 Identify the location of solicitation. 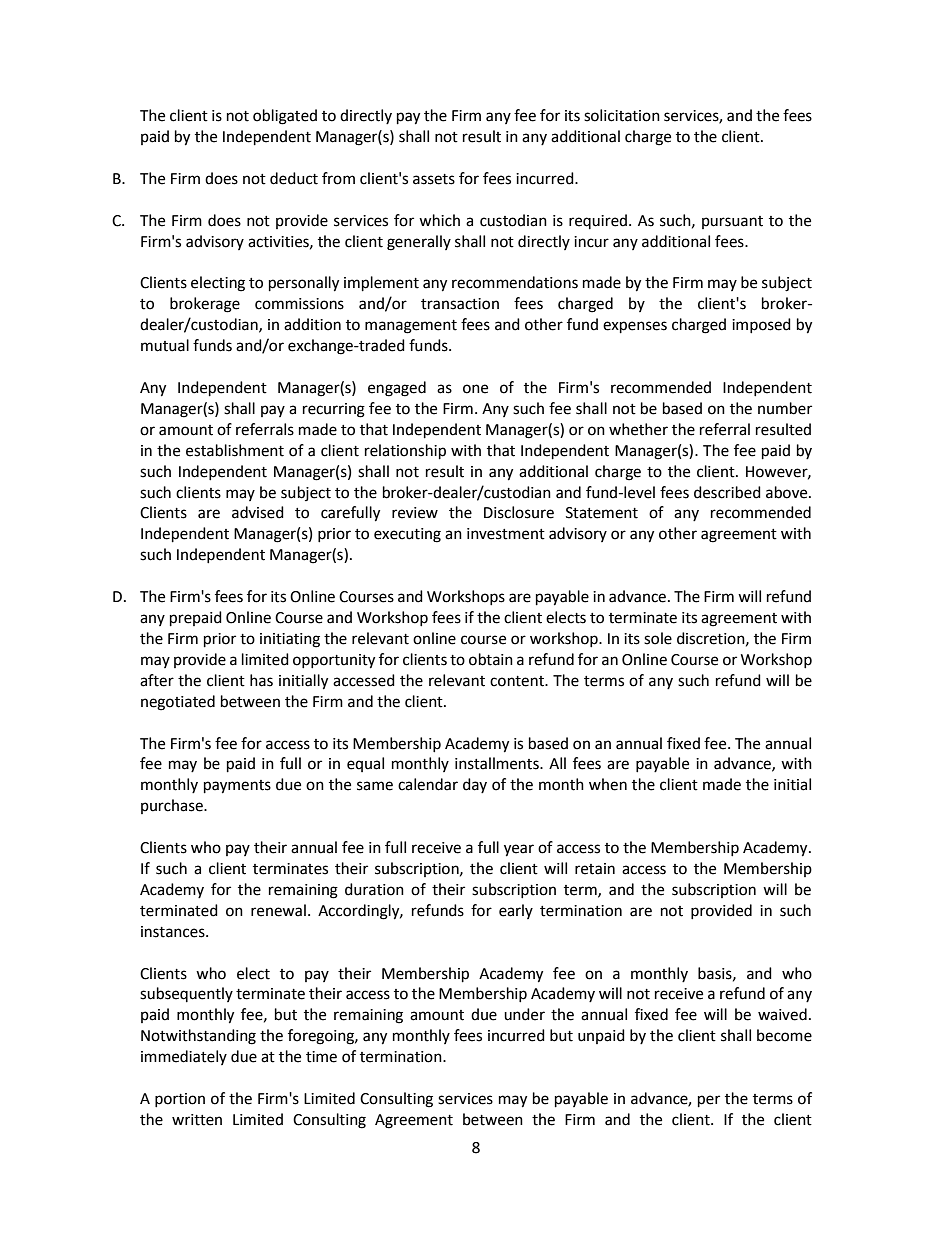
(622, 115).
